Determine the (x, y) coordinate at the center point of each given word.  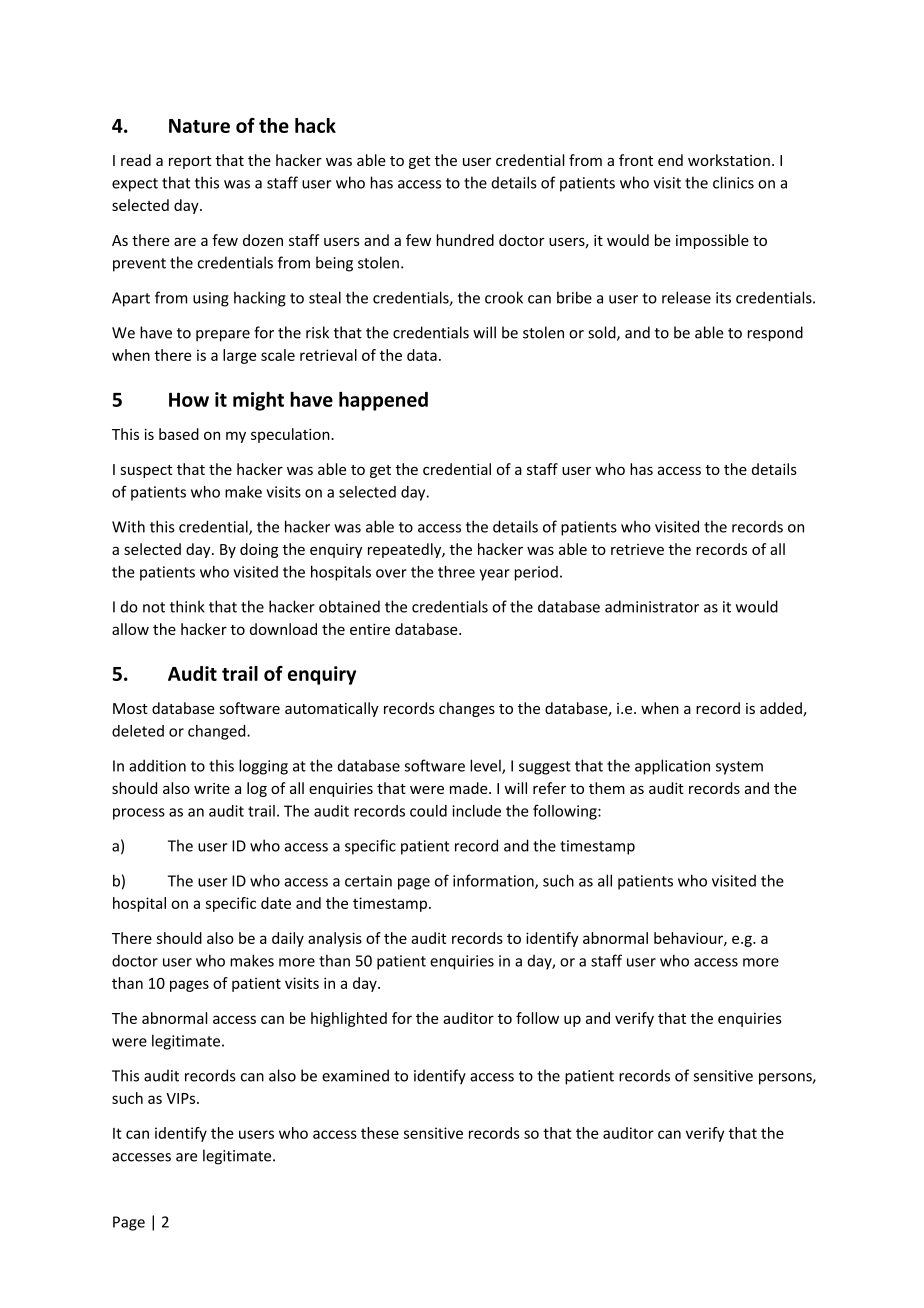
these (380, 1133)
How (189, 399)
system (739, 768)
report (190, 162)
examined (355, 1075)
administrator (652, 606)
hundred (465, 240)
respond (775, 334)
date (276, 903)
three (456, 571)
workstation (729, 160)
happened (383, 401)
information (494, 881)
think (187, 606)
